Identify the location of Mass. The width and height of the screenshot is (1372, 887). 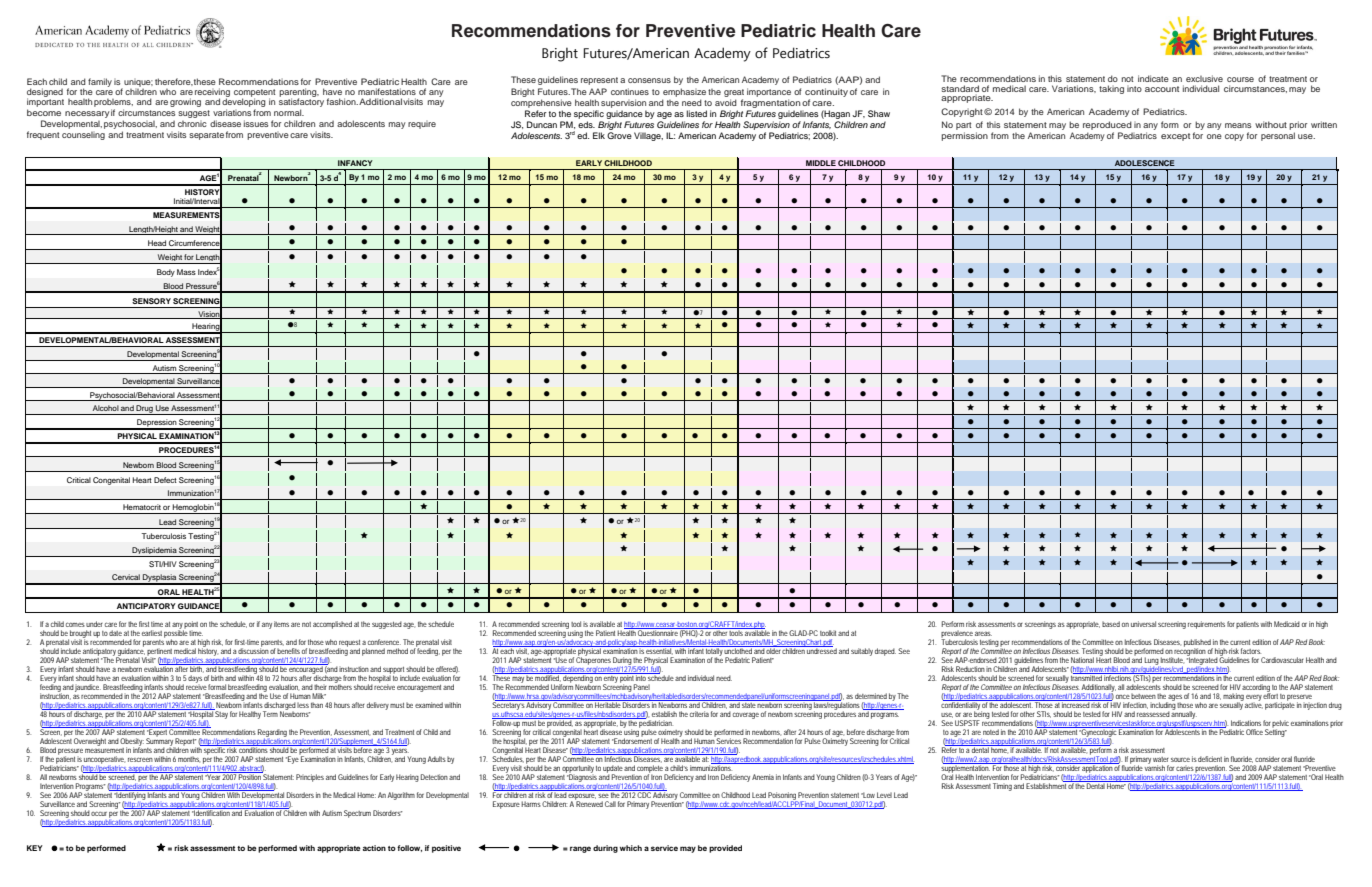
(186, 272).
